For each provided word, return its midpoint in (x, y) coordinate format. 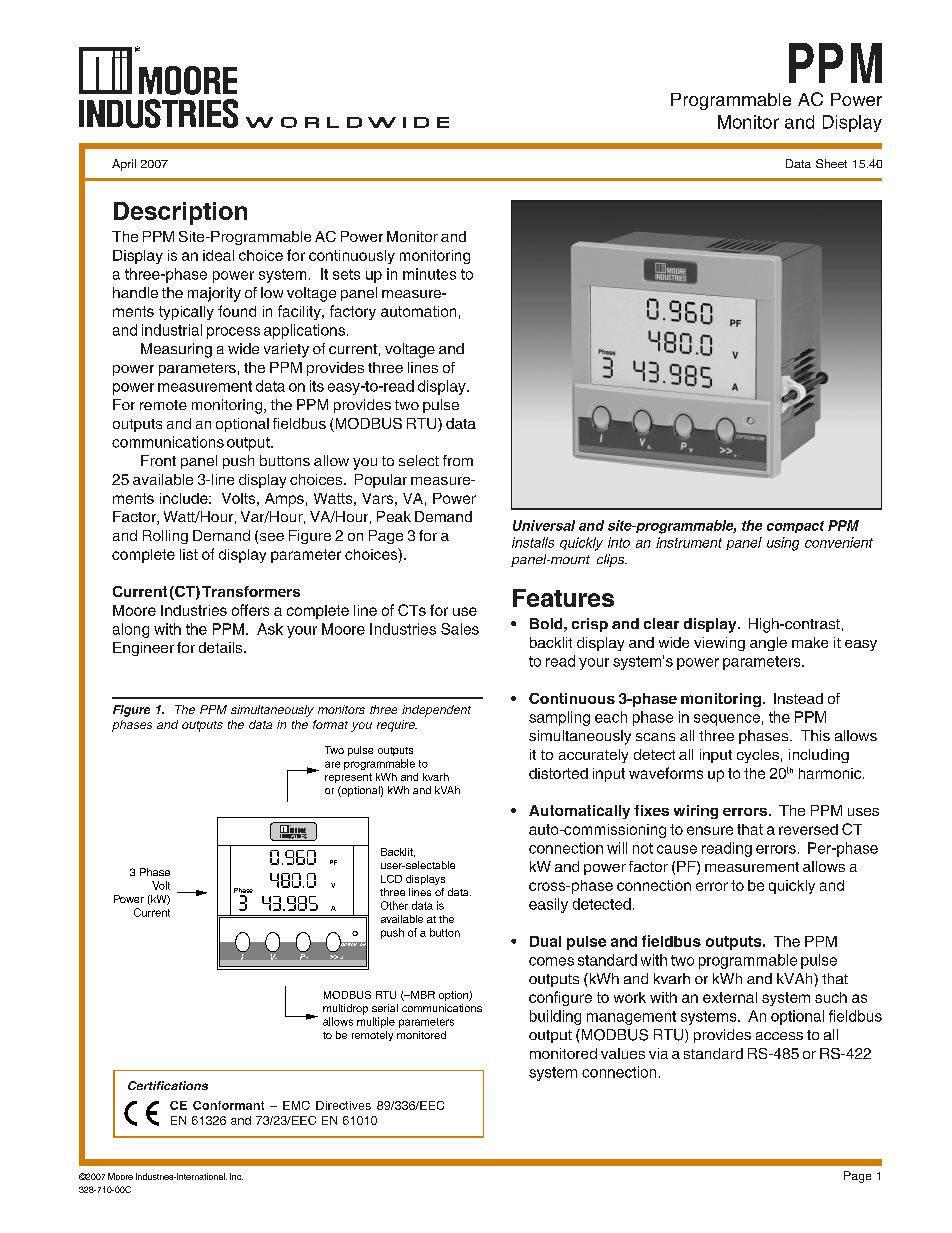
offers (250, 610)
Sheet (831, 163)
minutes (429, 274)
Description (180, 213)
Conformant (228, 1105)
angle (768, 644)
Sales (460, 629)
